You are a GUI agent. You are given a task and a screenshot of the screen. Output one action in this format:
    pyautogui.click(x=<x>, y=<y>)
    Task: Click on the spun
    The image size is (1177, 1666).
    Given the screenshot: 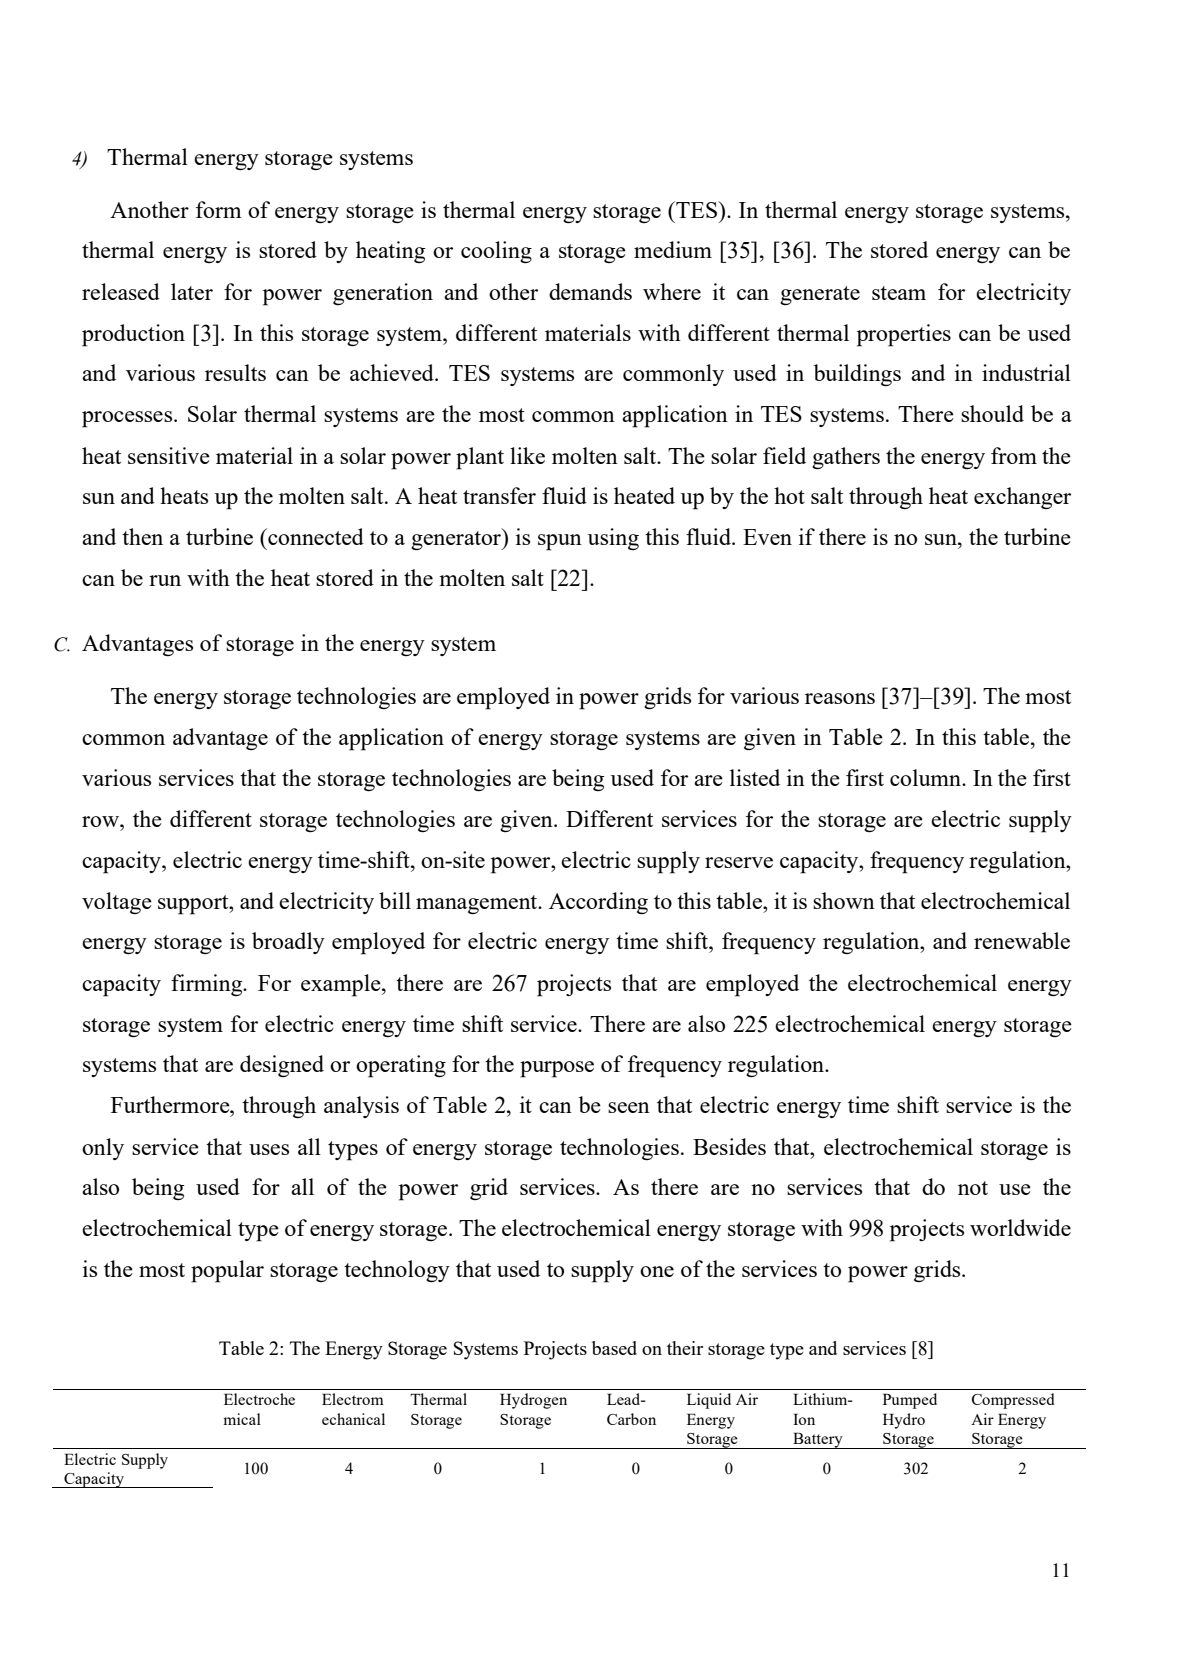 What is the action you would take?
    pyautogui.click(x=560, y=542)
